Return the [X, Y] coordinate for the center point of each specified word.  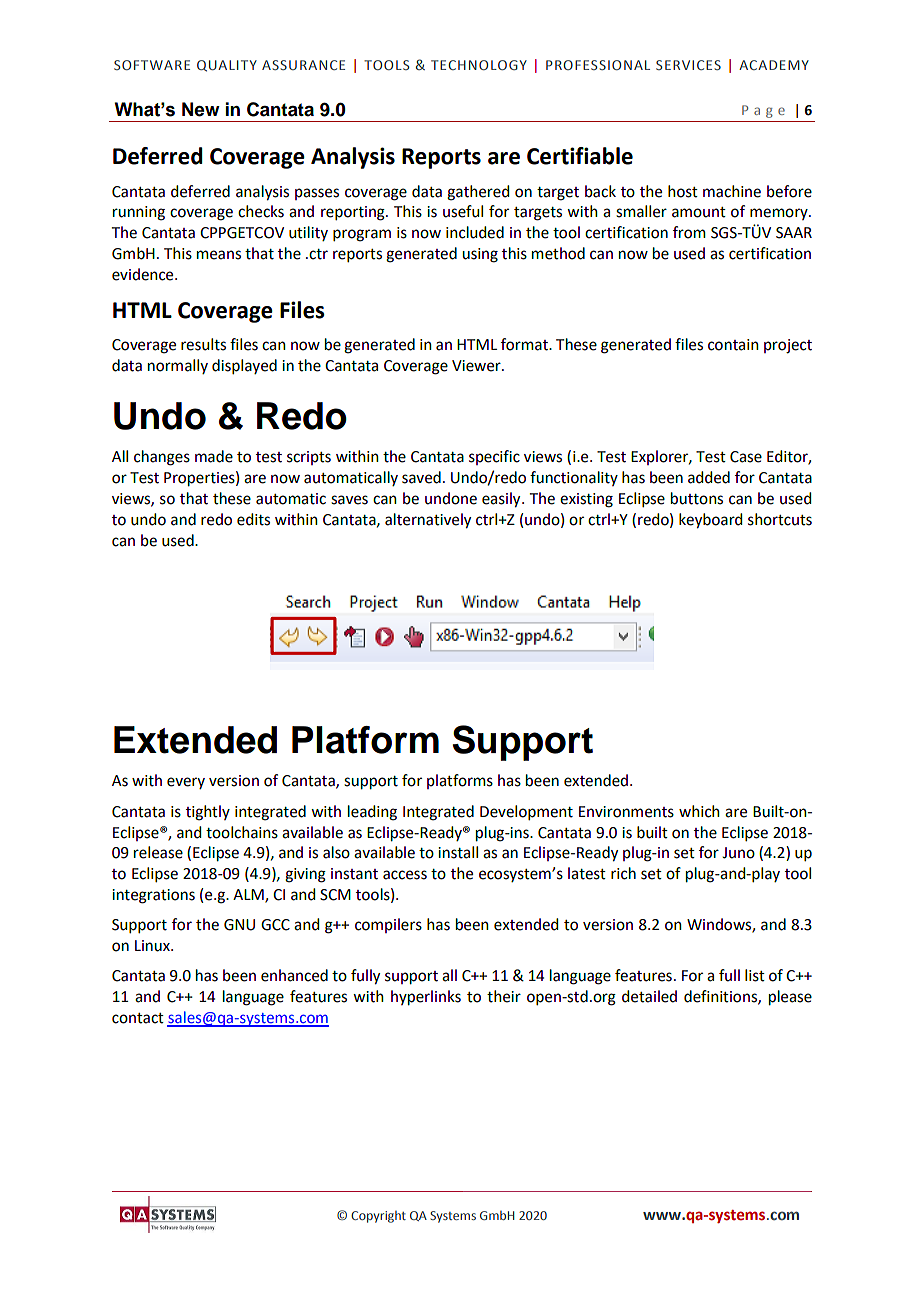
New [201, 109]
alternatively [428, 521]
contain [733, 345]
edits [253, 519]
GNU [239, 925]
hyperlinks [426, 998]
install [458, 852]
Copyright [378, 1217]
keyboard [710, 521]
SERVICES [688, 65]
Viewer [477, 366]
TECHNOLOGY [479, 65]
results [203, 344]
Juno [738, 853]
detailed [649, 996]
